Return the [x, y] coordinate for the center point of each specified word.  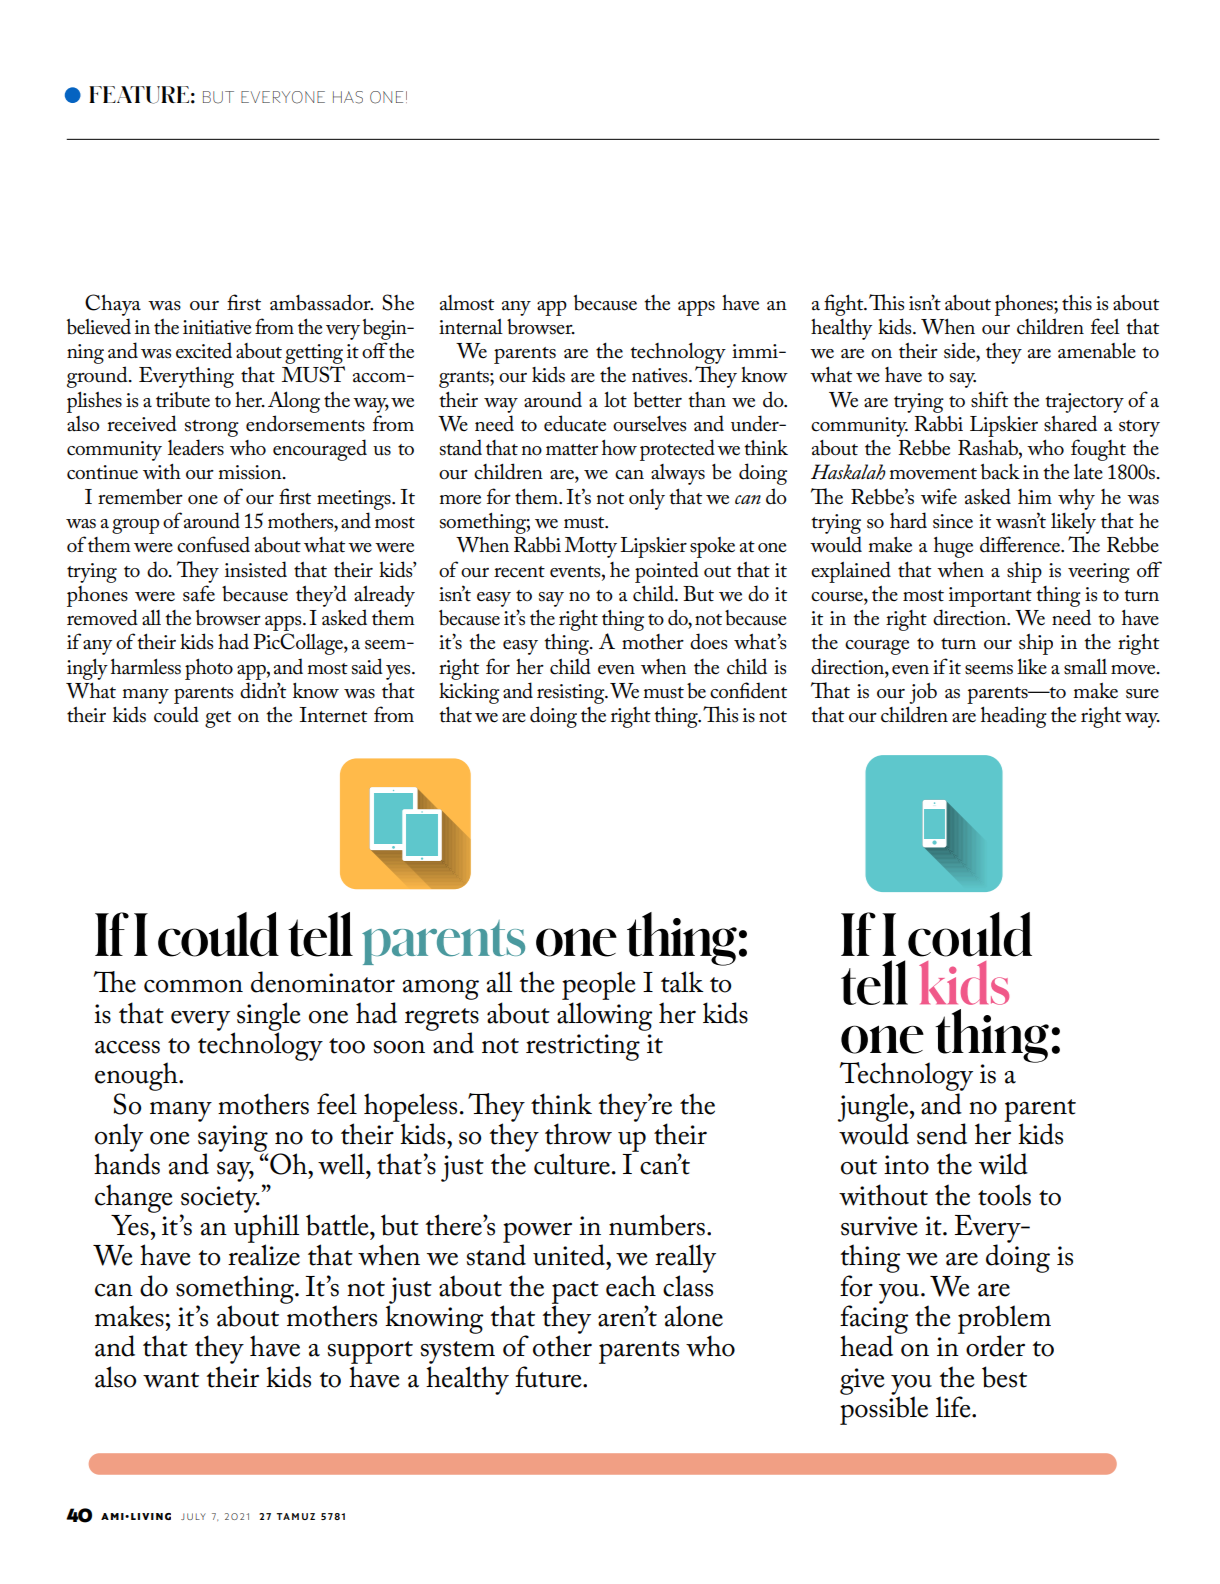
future [549, 1377]
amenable [1097, 351]
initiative [217, 327]
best [1004, 1377]
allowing [605, 1016]
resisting [572, 694]
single [269, 1017]
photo [209, 669]
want [171, 1380]
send [942, 1134]
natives [661, 375]
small [1085, 667]
